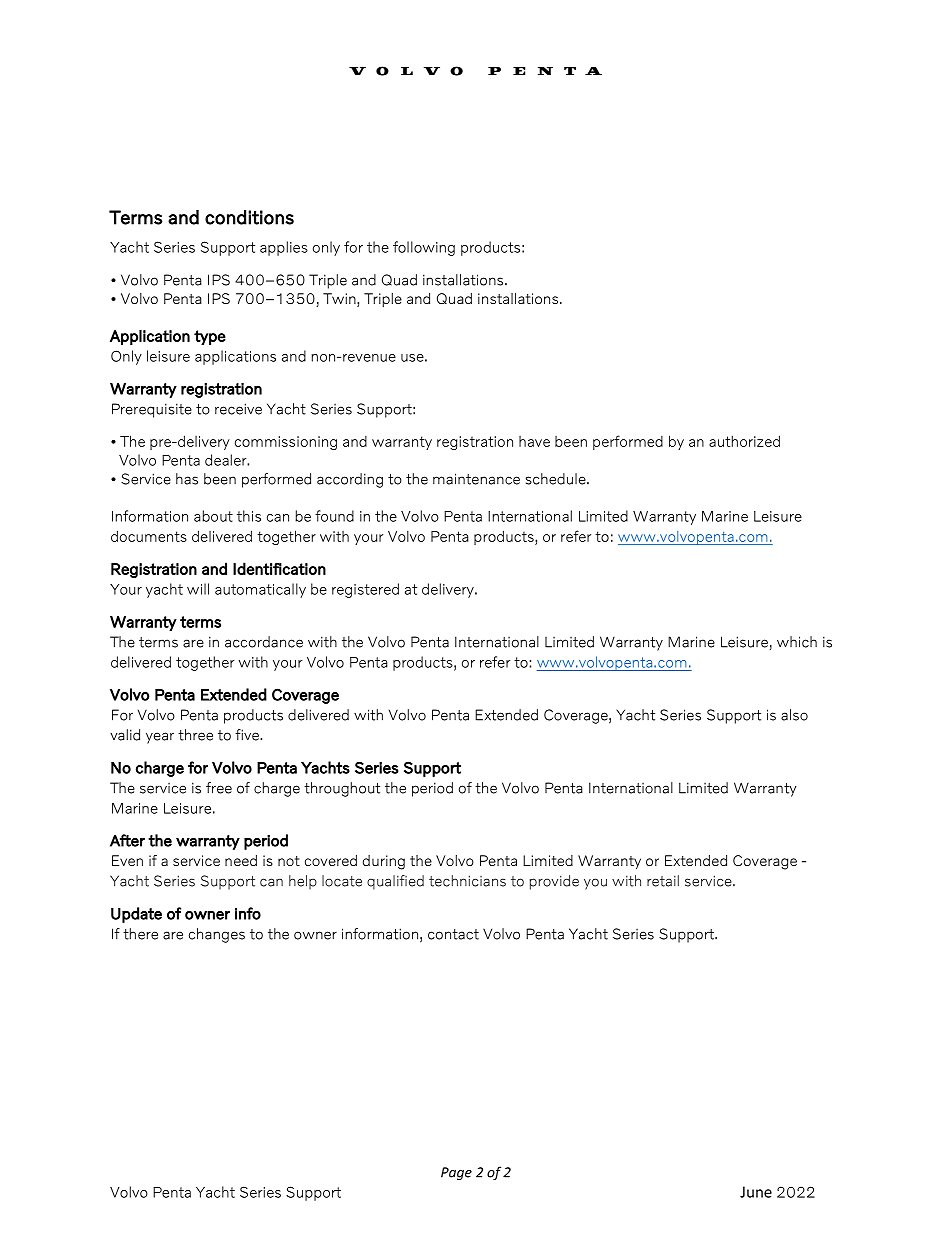  What do you see at coordinates (342, 789) in the page?
I see `throughout` at bounding box center [342, 789].
